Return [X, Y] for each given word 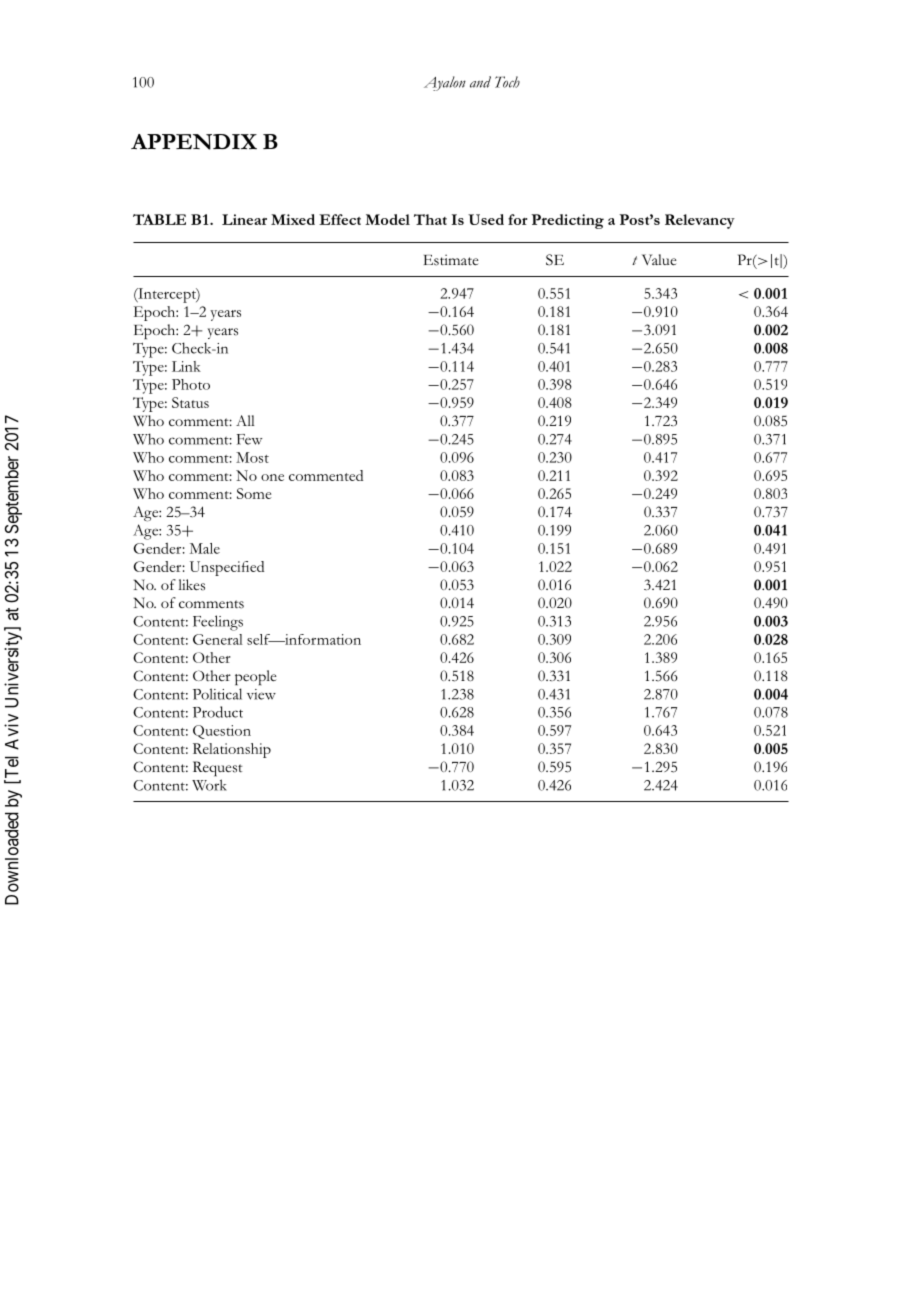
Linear [244, 219]
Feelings [218, 623]
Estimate [451, 260]
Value [659, 259]
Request [217, 769]
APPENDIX [194, 142]
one [272, 477]
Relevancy [700, 221]
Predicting [567, 221]
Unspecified [227, 568]
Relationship [232, 750]
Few [249, 439]
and [480, 82]
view [261, 694]
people [256, 678]
